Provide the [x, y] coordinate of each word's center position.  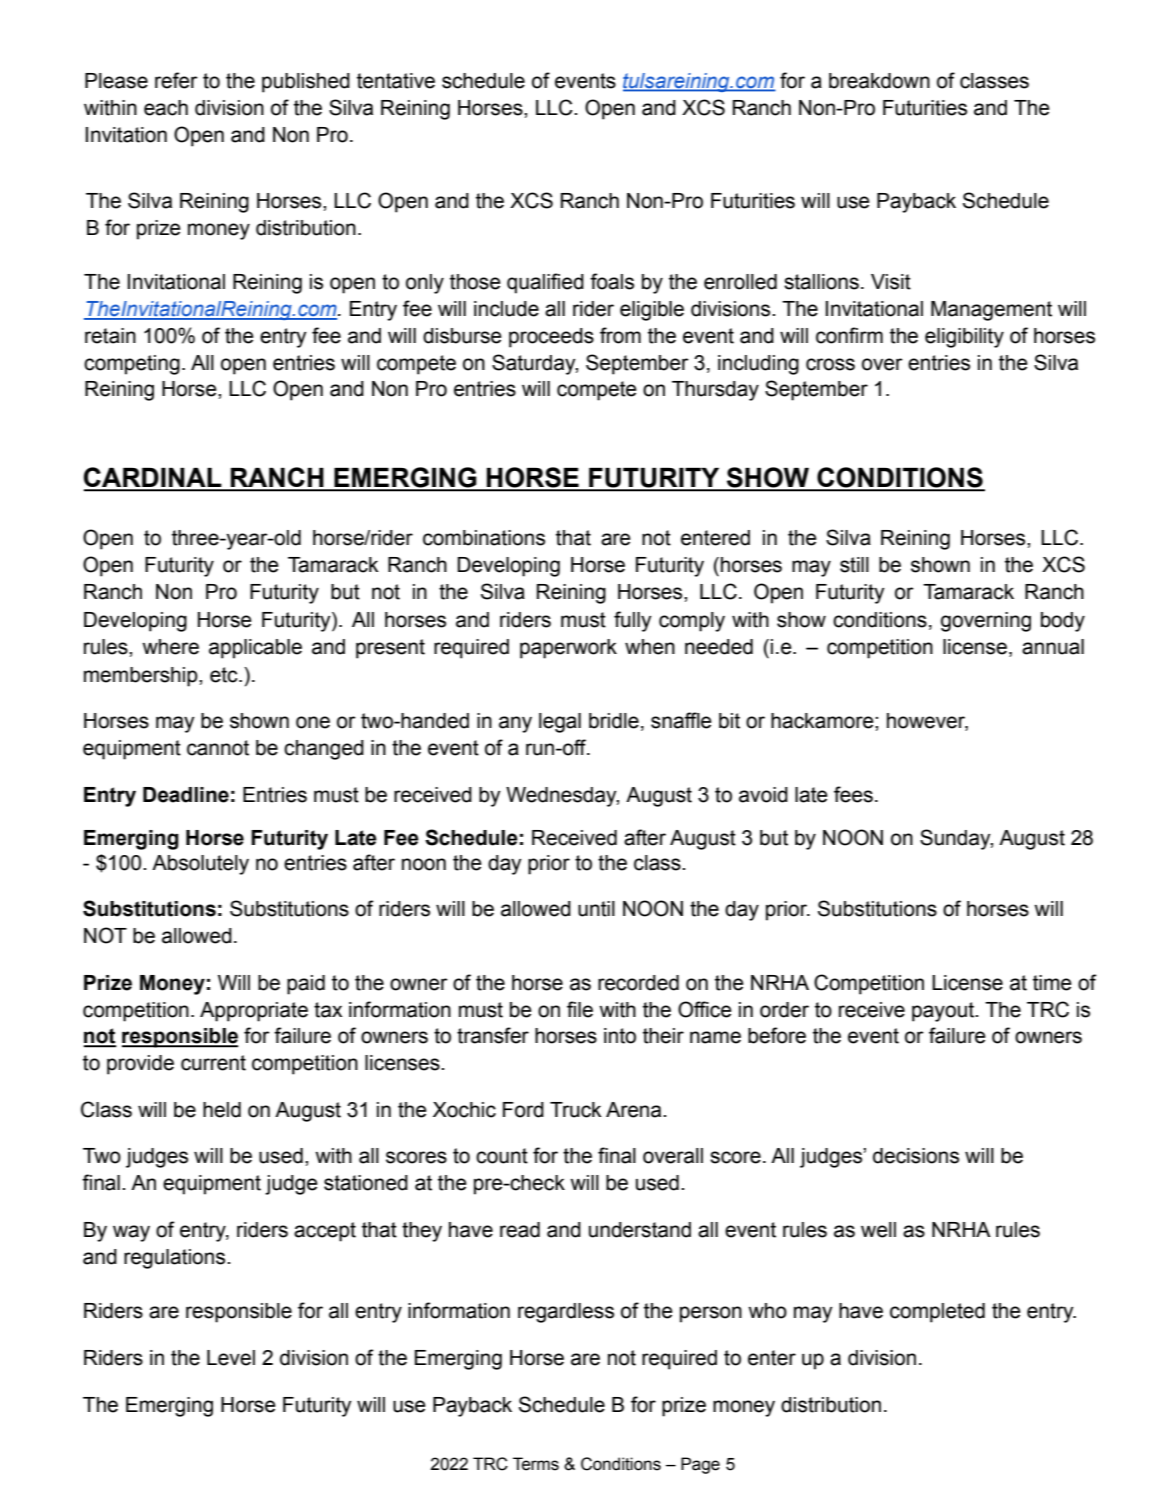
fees [853, 794]
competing [132, 365]
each [166, 108]
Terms [536, 1464]
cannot [218, 748]
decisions [916, 1156]
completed [937, 1313]
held [222, 1110]
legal [560, 723]
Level [231, 1358]
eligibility [964, 338]
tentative [396, 81]
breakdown [879, 81]
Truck [576, 1110]
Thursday [715, 391]
